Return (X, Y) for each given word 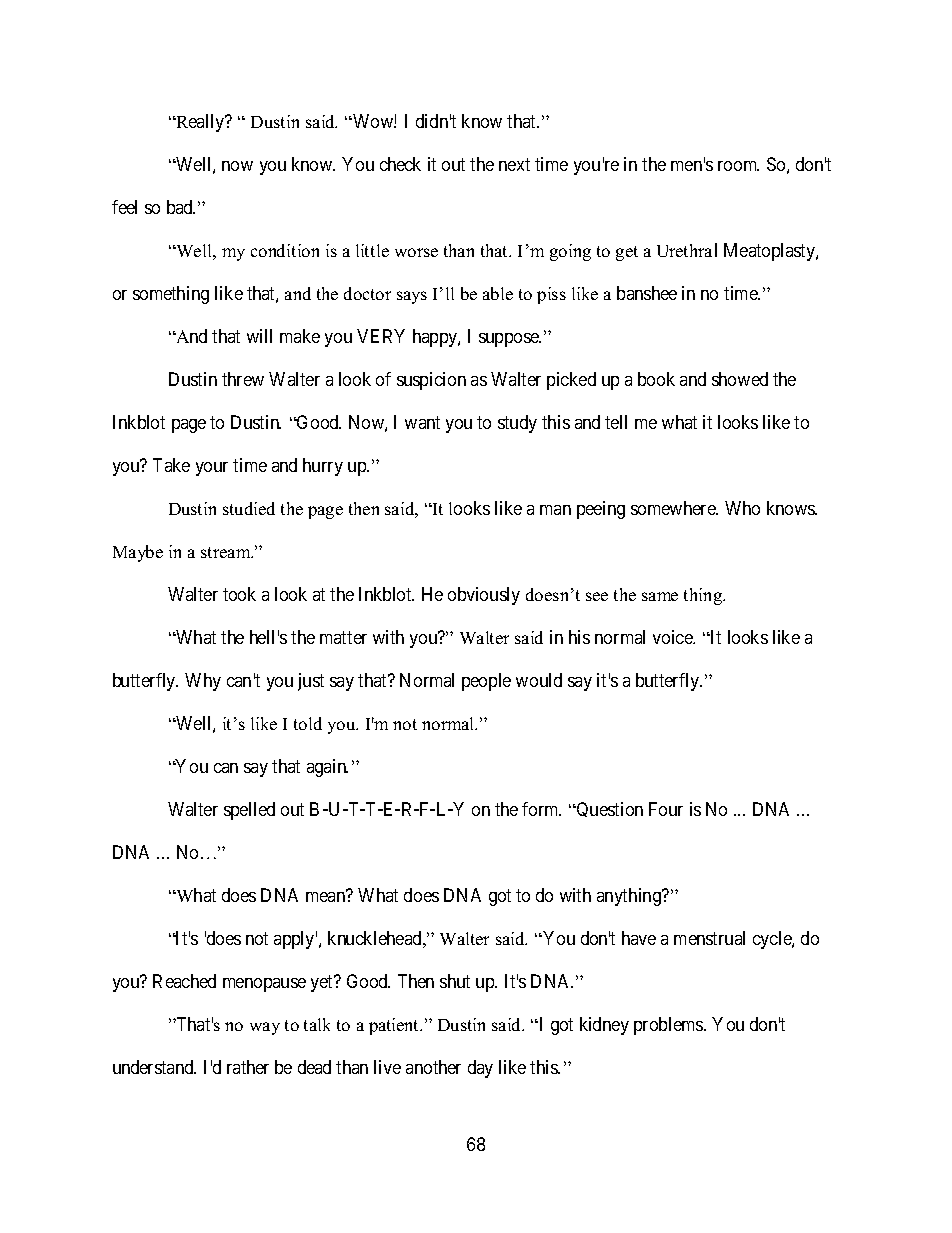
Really (200, 123)
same (660, 596)
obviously (484, 596)
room (738, 166)
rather (248, 1067)
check (400, 164)
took (239, 594)
